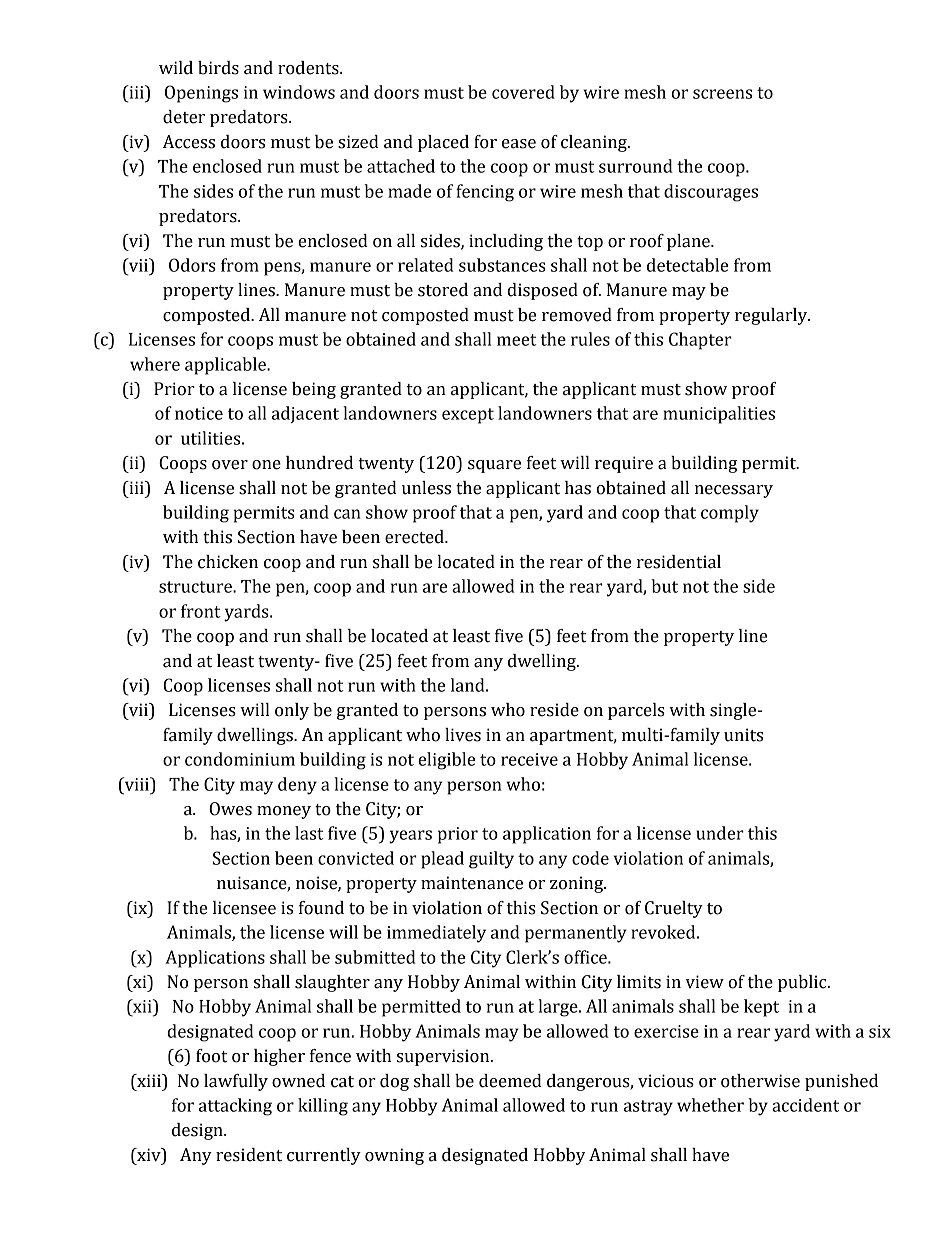  Describe the element at coordinates (415, 537) in the page. I see `erected` at that location.
